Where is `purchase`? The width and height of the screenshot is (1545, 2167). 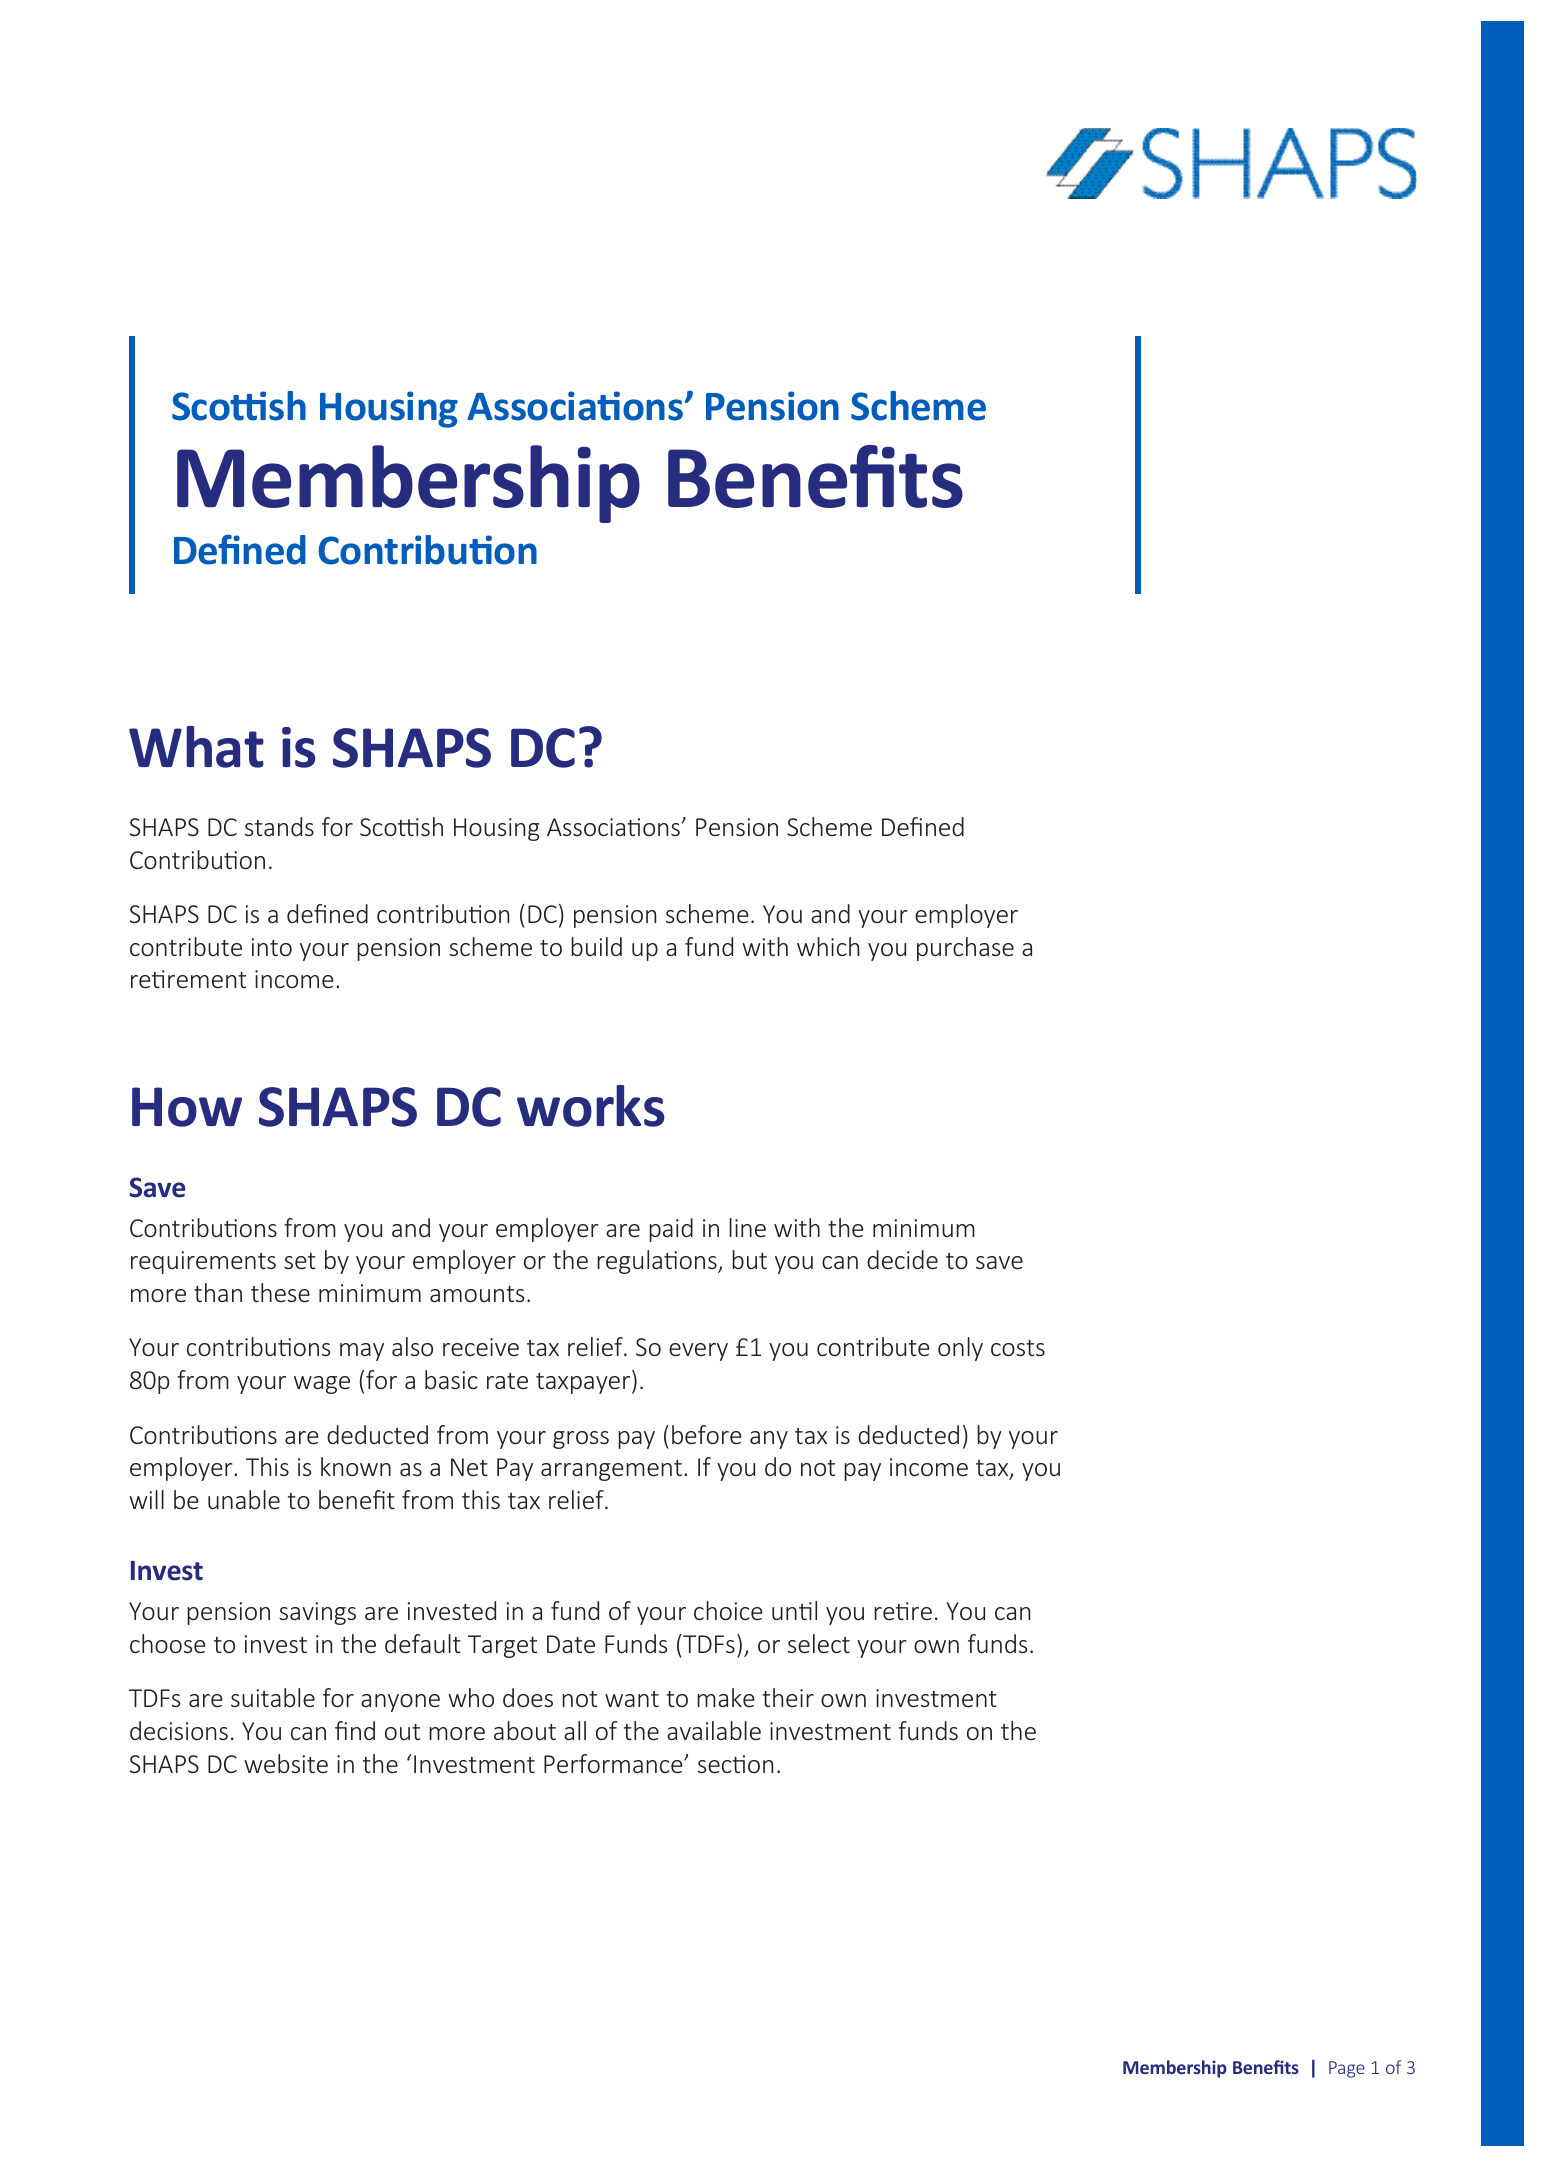
purchase is located at coordinates (965, 949).
